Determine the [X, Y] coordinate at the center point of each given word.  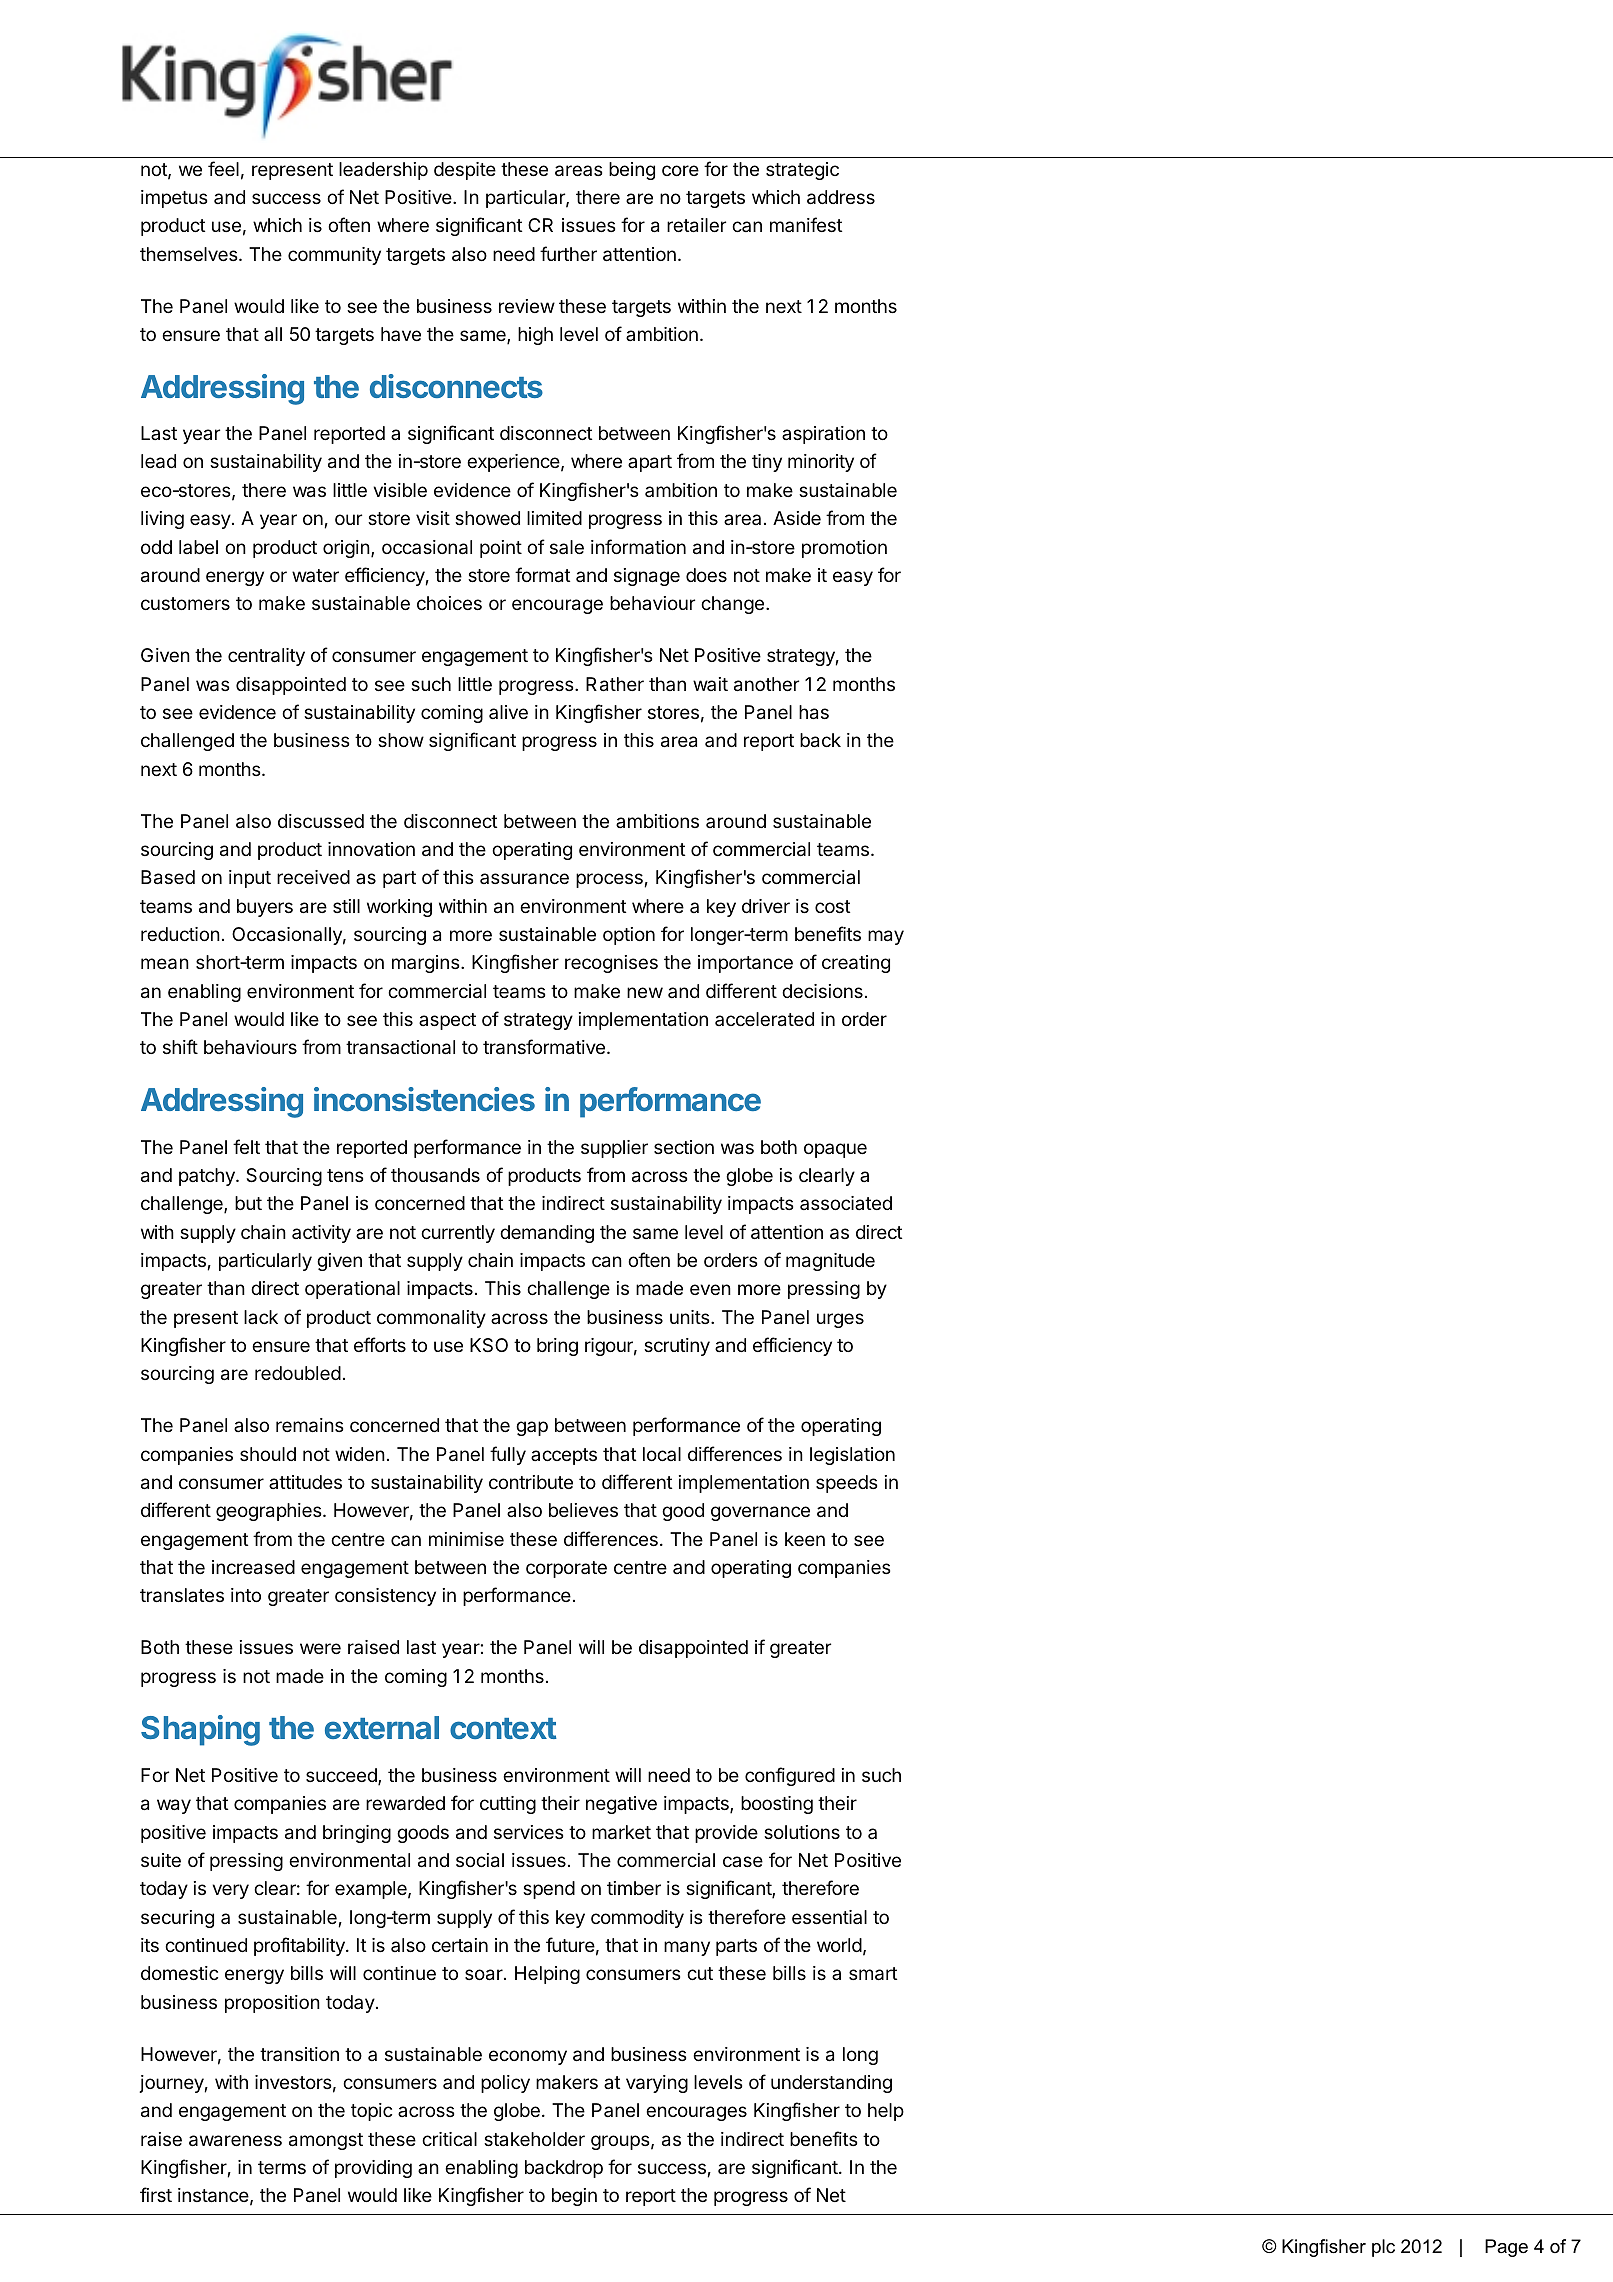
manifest [806, 224]
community [334, 256]
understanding [831, 2084]
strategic [802, 171]
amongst [326, 2141]
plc [1383, 2248]
